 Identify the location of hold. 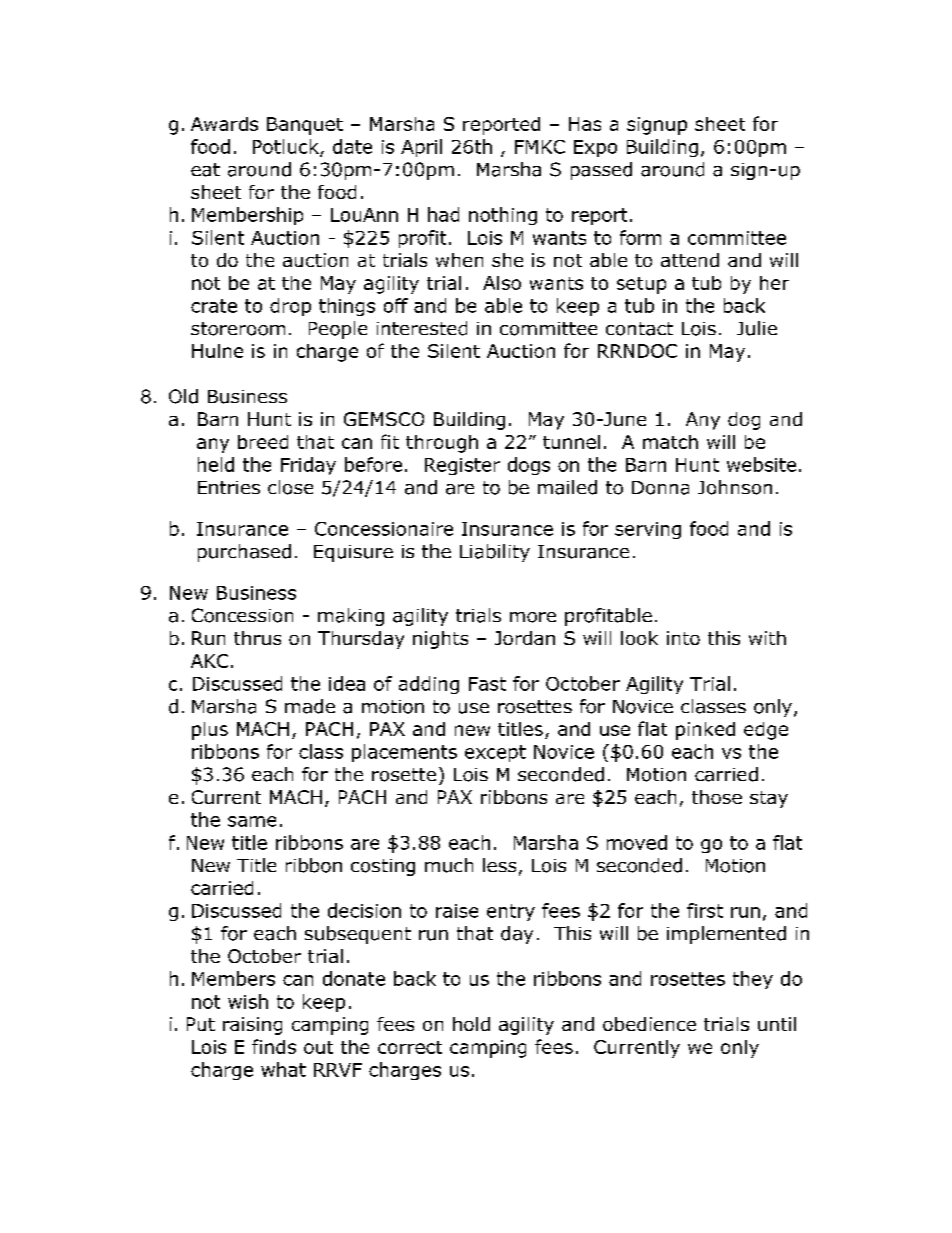
(471, 1024).
